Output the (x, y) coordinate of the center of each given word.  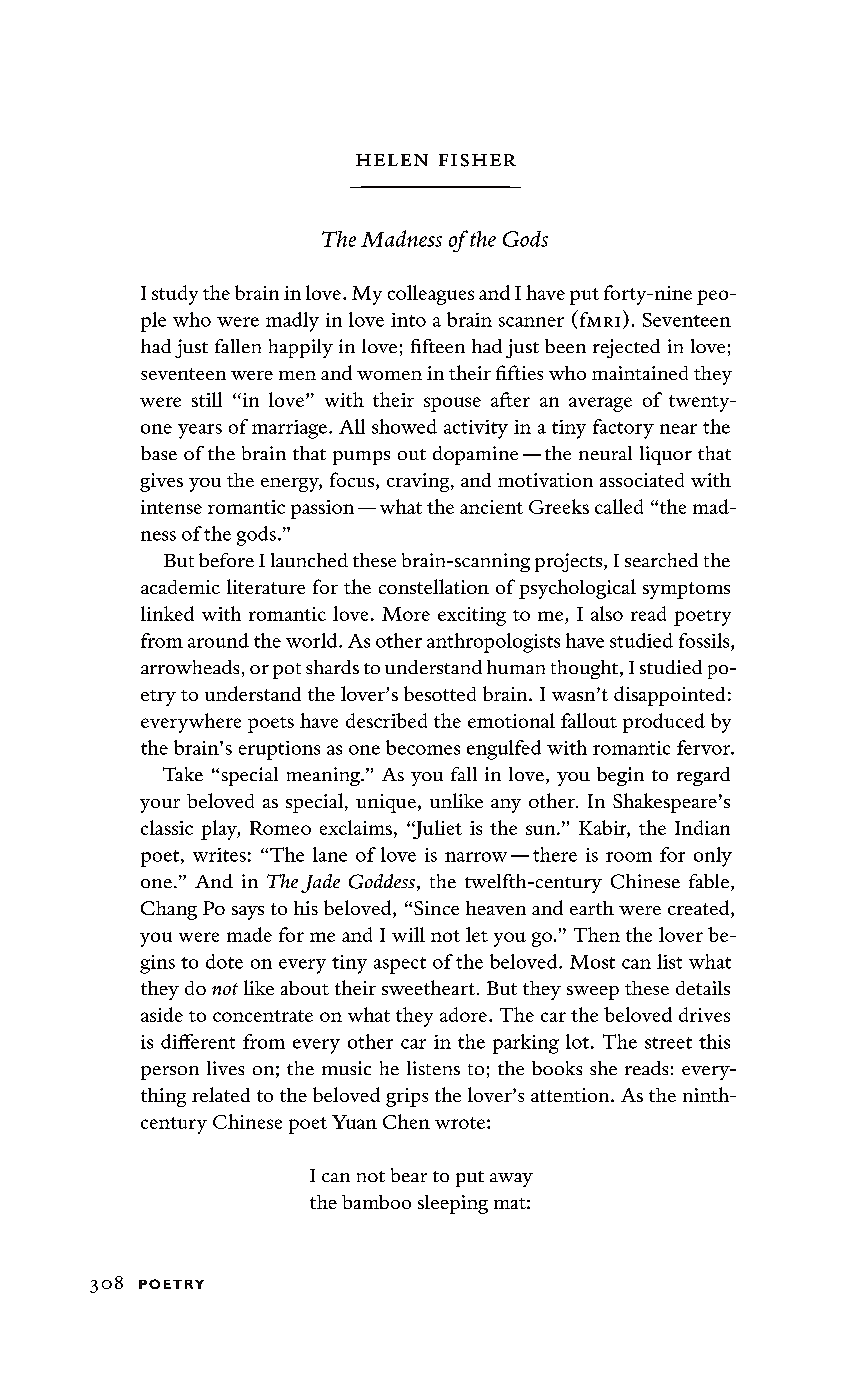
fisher (477, 160)
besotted (440, 693)
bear (409, 1175)
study (175, 295)
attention (571, 1095)
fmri (598, 318)
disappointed (669, 696)
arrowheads (190, 667)
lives (225, 1068)
